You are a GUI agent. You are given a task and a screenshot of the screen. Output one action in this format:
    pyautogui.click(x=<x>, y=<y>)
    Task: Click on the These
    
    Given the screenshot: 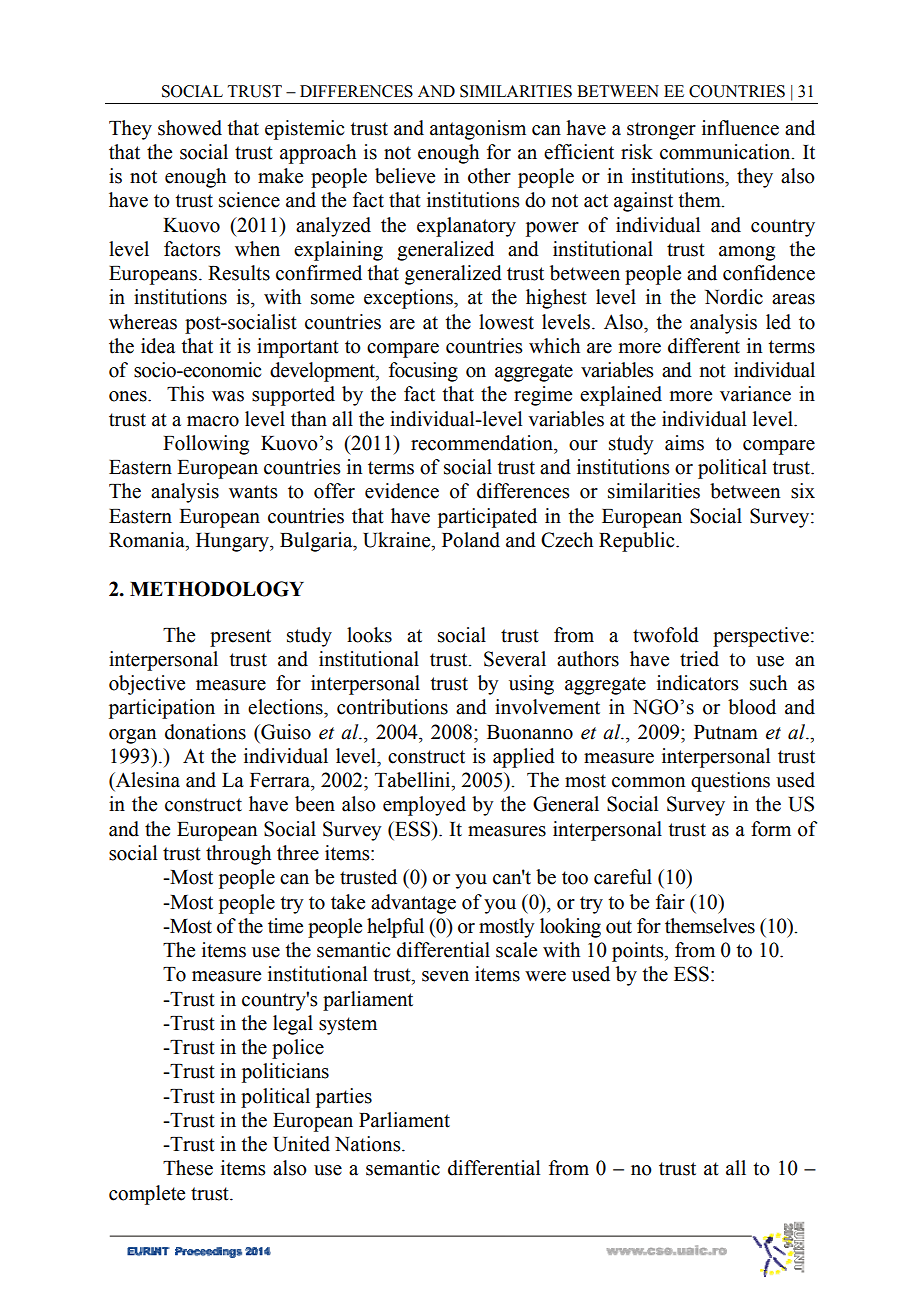 What is the action you would take?
    pyautogui.click(x=188, y=1168)
